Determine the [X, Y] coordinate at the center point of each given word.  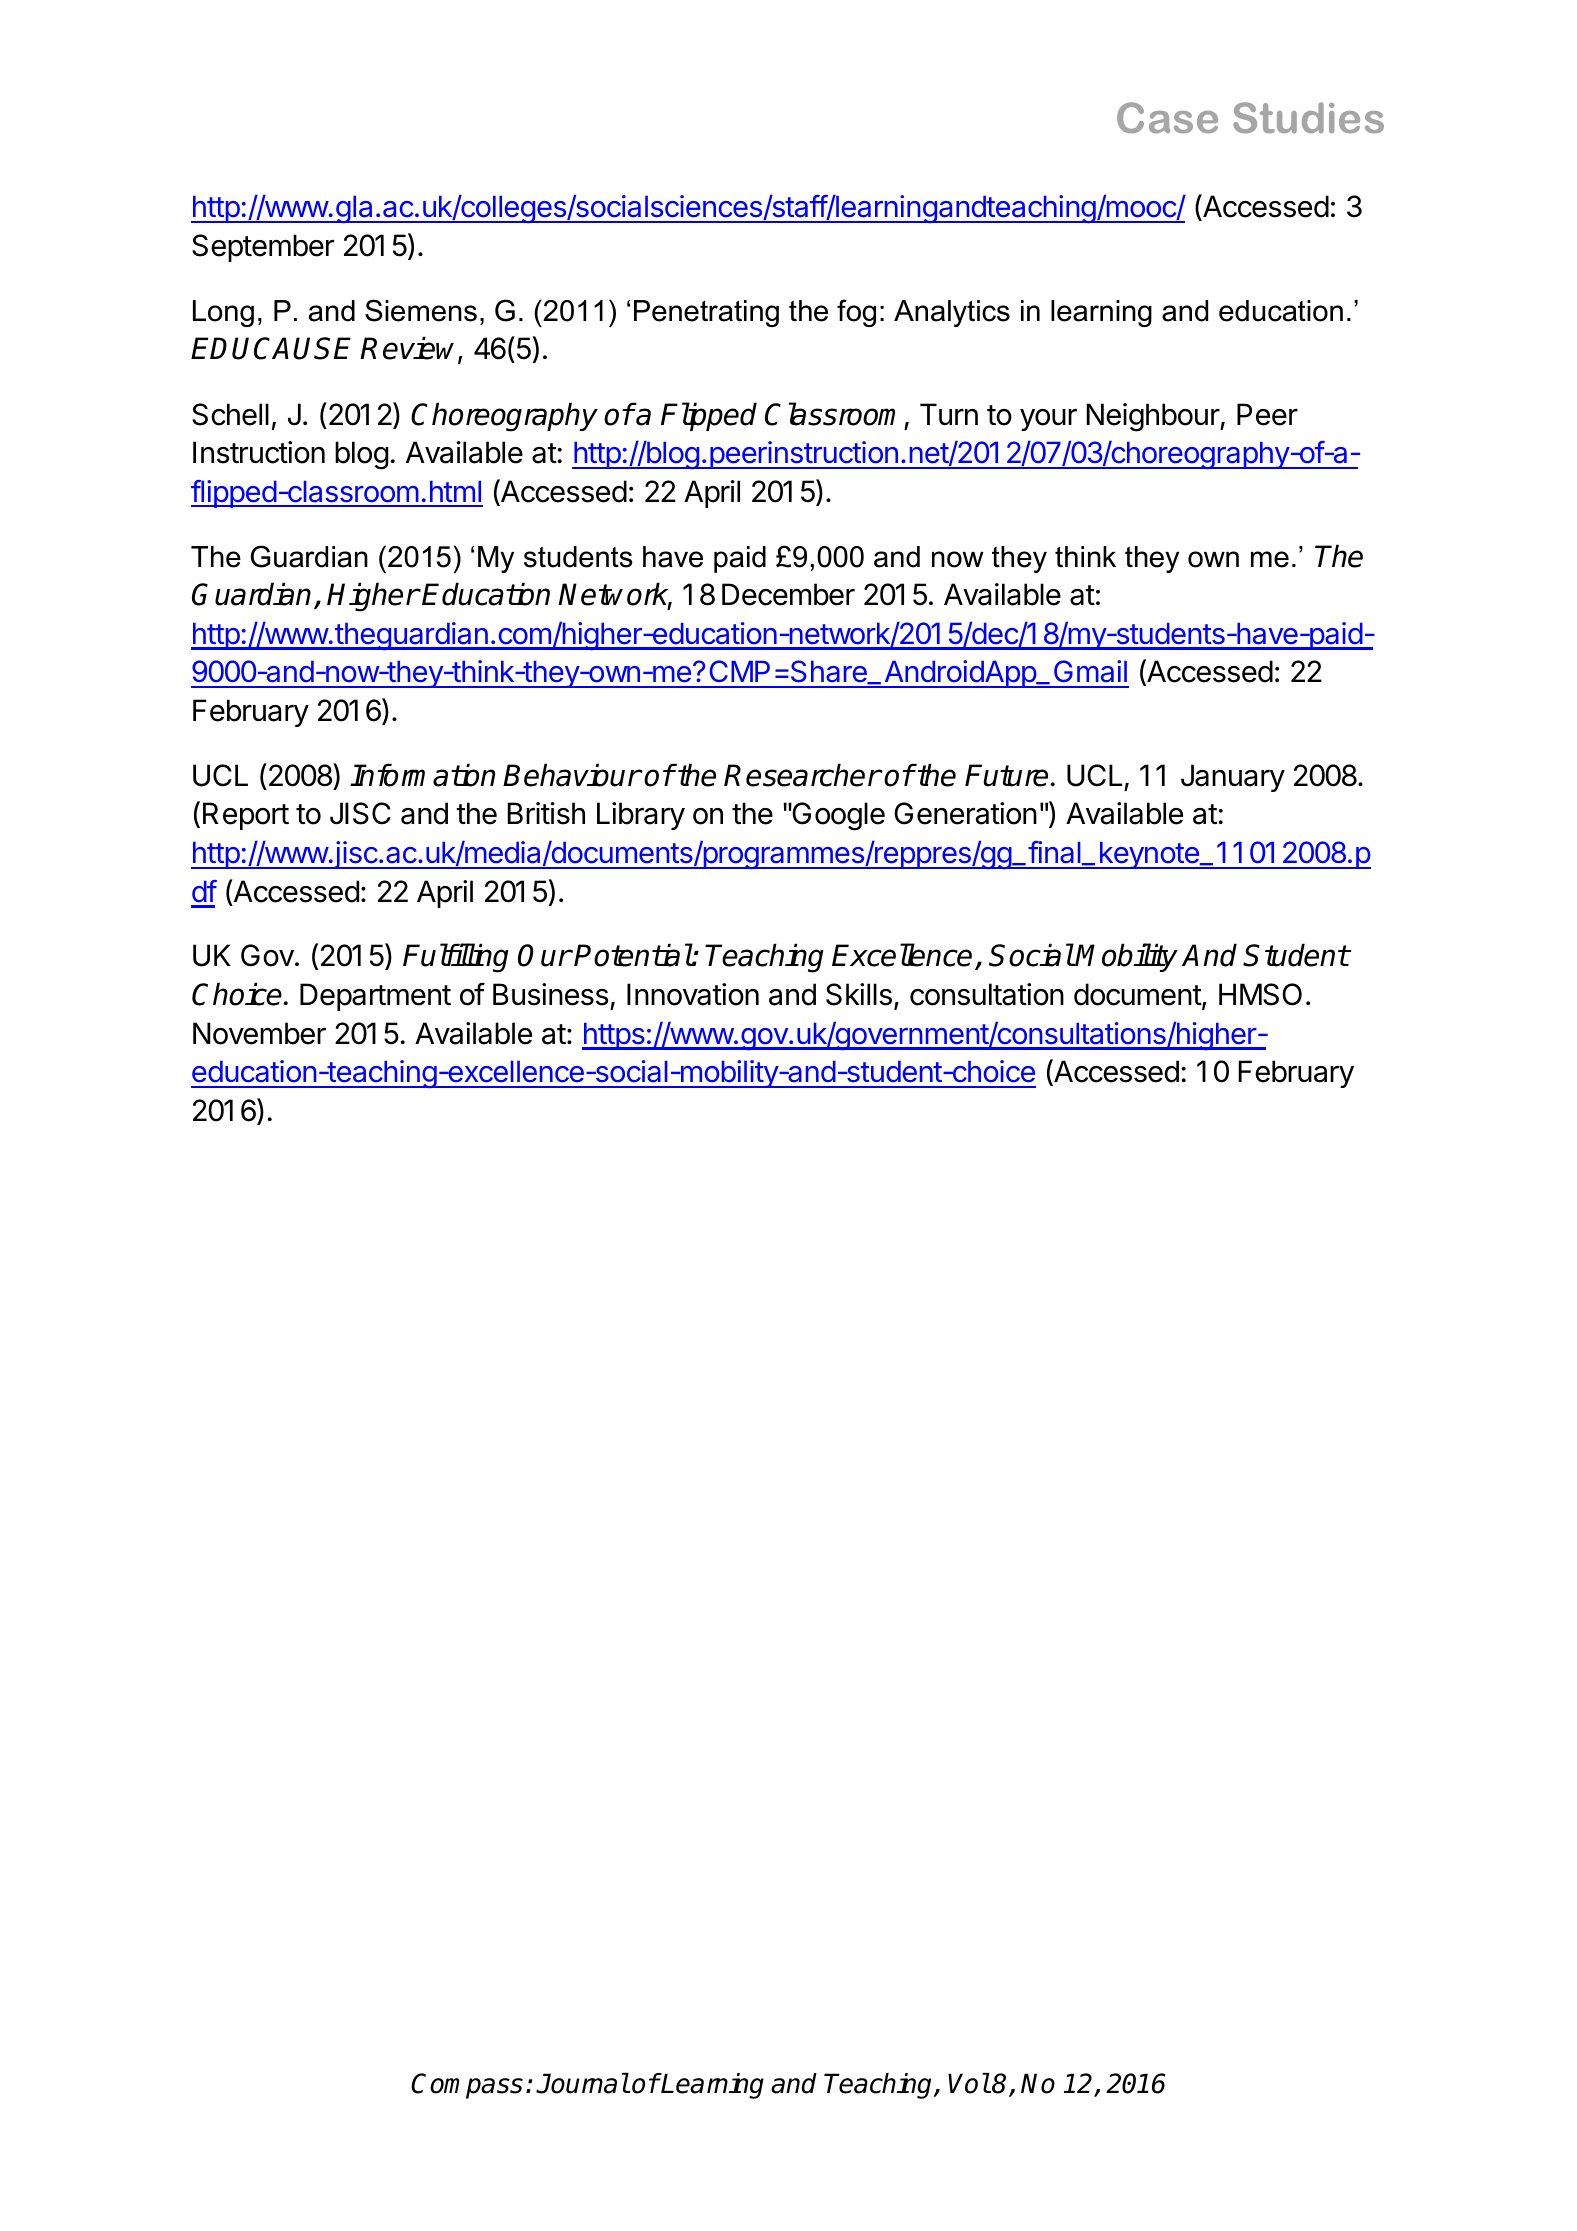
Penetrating [706, 313]
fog [856, 313]
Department [375, 997]
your [1048, 420]
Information [422, 775]
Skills [859, 994]
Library [641, 816]
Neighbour [1154, 417]
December [788, 594]
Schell [230, 414]
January [1233, 778]
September [263, 248]
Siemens [421, 310]
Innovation [693, 994]
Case [1167, 117]
